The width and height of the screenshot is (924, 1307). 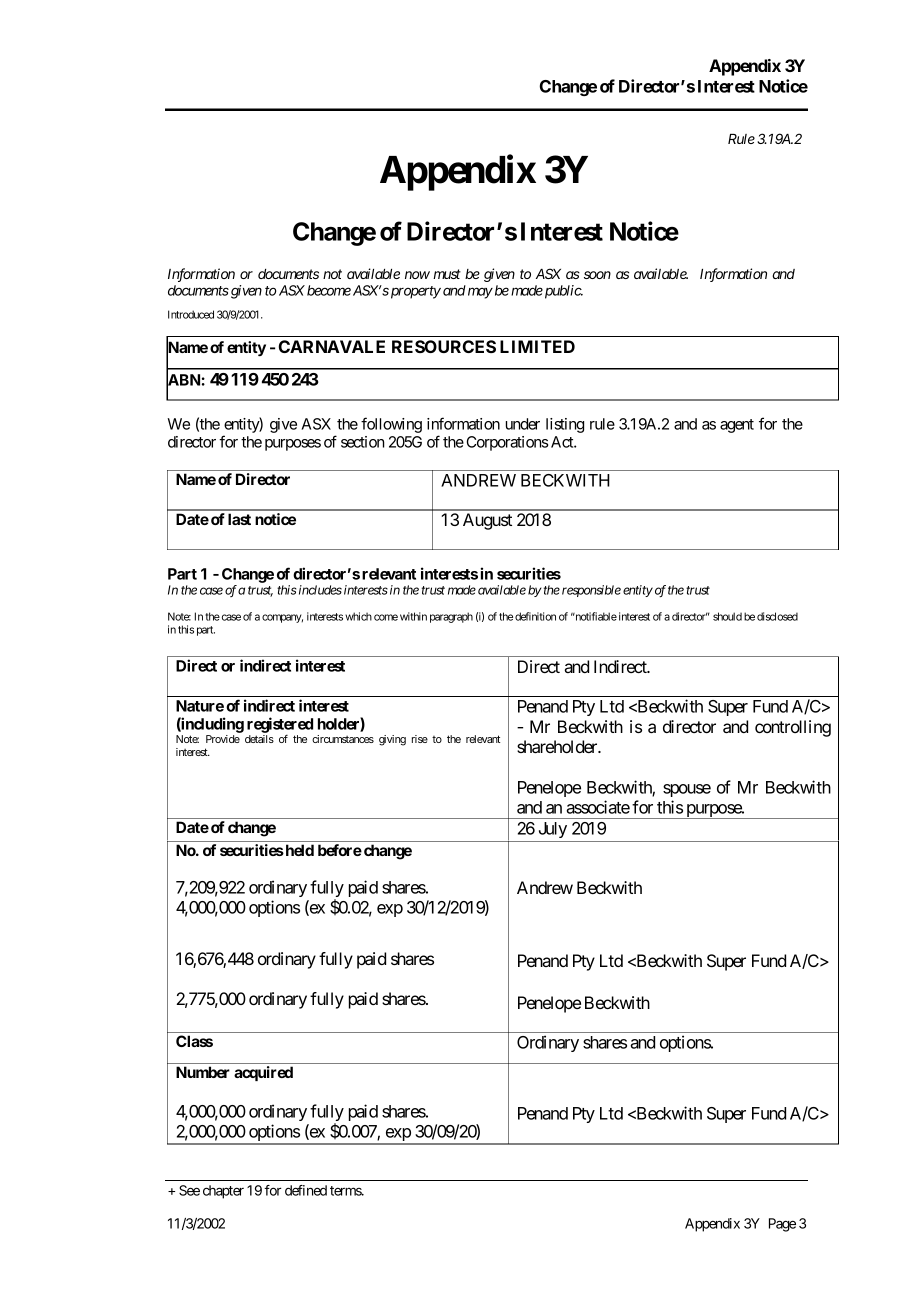 I want to click on defined, so click(x=306, y=1190).
